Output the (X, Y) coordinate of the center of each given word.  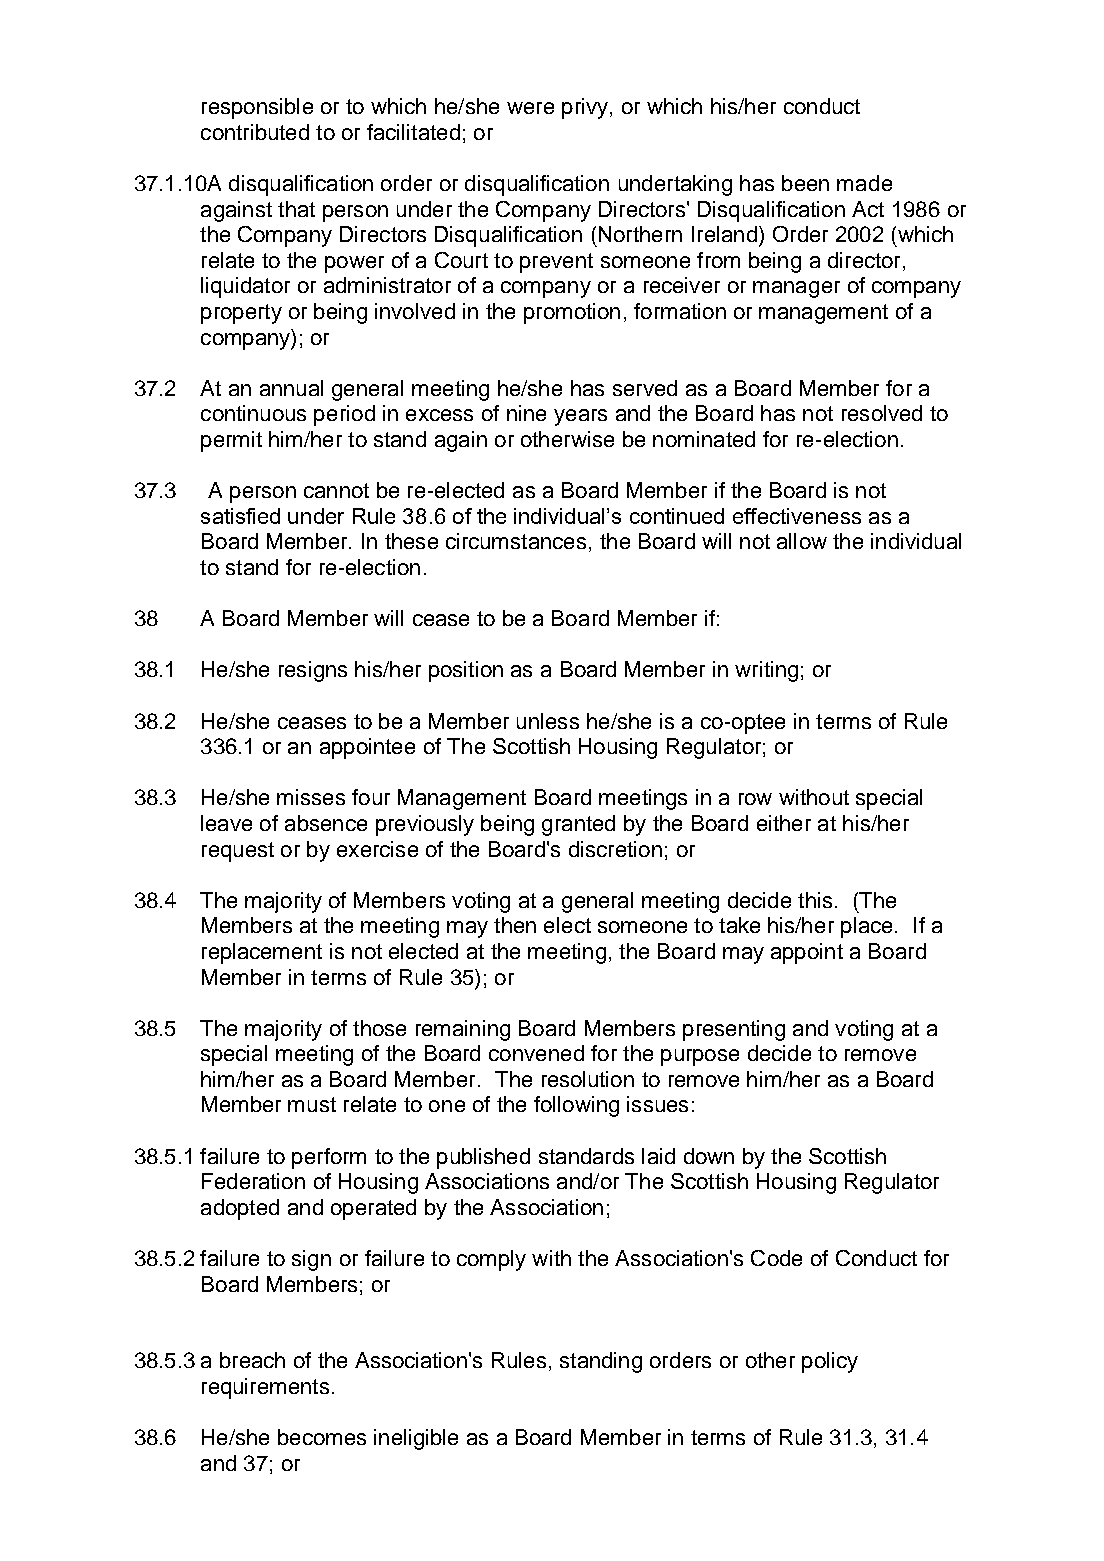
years (580, 417)
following (576, 1106)
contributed (255, 132)
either (784, 823)
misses (311, 797)
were (530, 108)
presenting (734, 1030)
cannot (336, 490)
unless (548, 721)
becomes (322, 1437)
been (805, 183)
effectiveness (797, 516)
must (312, 1104)
